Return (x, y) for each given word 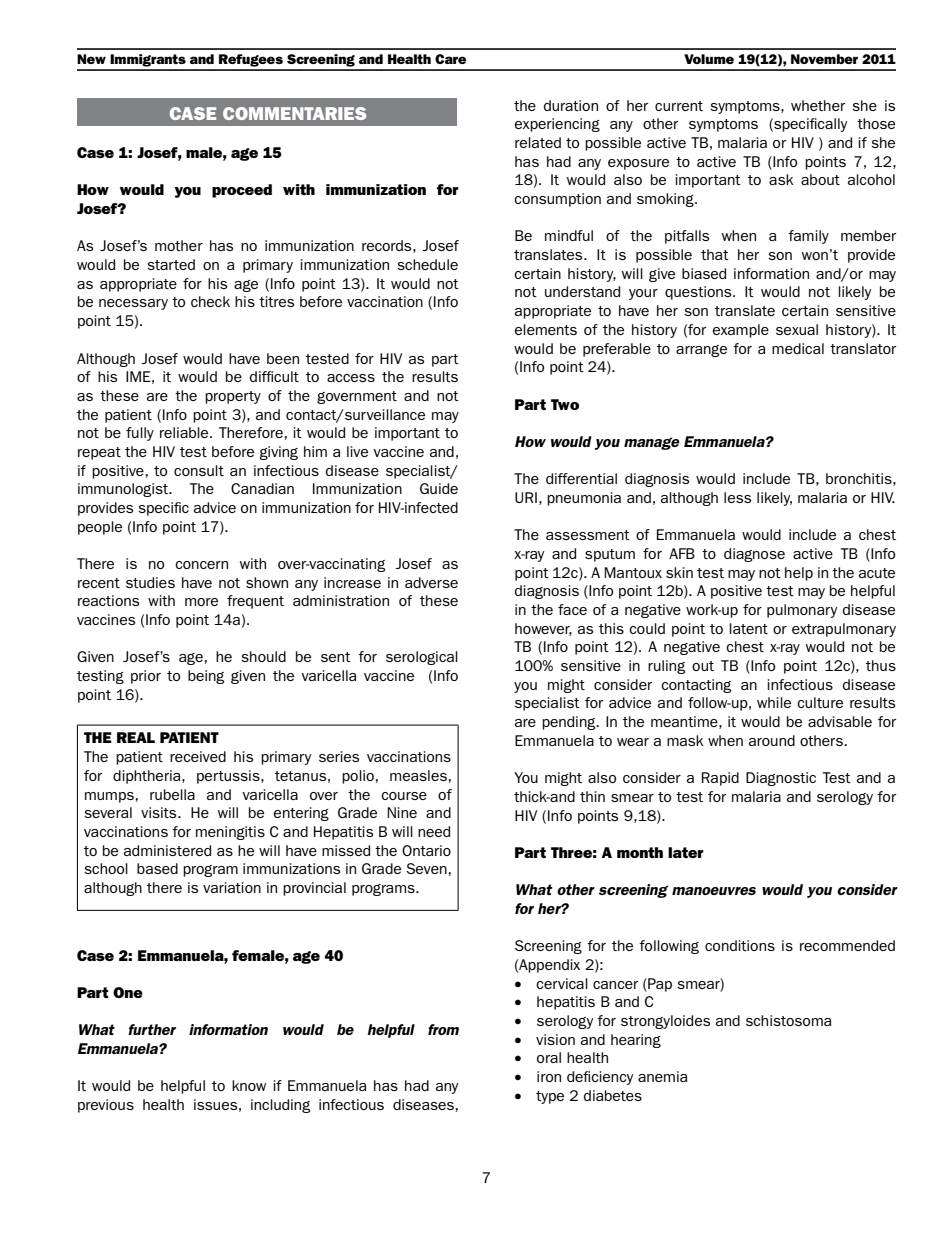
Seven (426, 868)
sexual (797, 329)
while (774, 702)
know (249, 1085)
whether (818, 105)
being (206, 677)
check (210, 301)
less (737, 497)
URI (526, 497)
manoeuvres (714, 891)
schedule (427, 264)
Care (450, 59)
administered (167, 850)
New (91, 59)
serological (422, 658)
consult (199, 470)
